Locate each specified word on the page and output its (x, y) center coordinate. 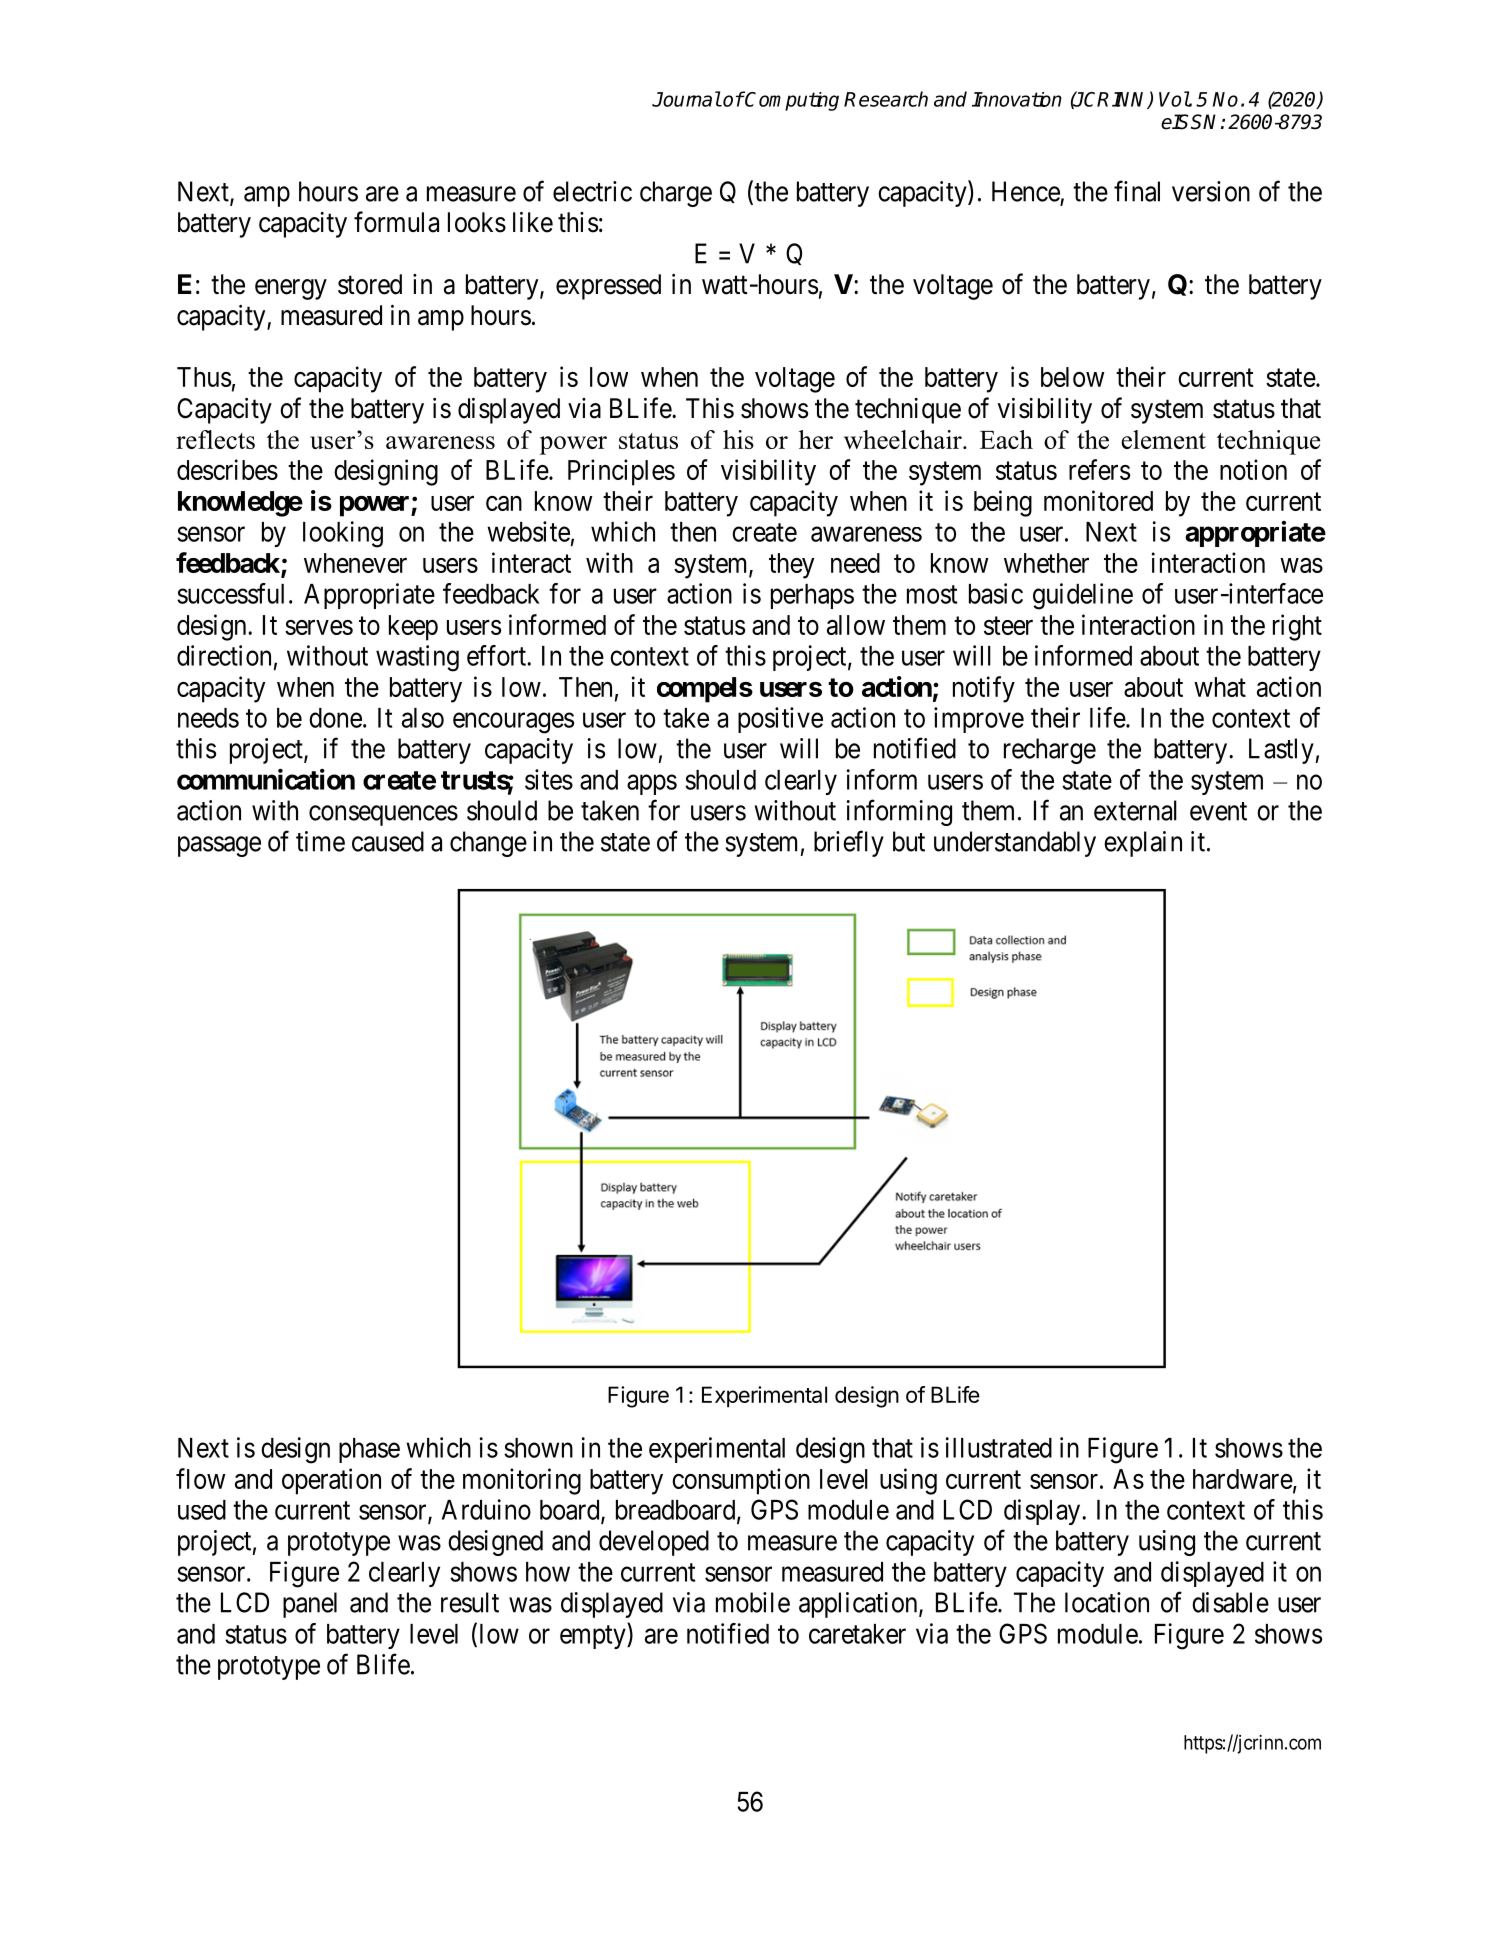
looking (343, 534)
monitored (1098, 500)
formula (396, 222)
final (1137, 191)
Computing (791, 101)
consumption (741, 1481)
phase (369, 1450)
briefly (849, 843)
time (320, 841)
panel (310, 1605)
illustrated (999, 1447)
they (791, 566)
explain (1143, 844)
